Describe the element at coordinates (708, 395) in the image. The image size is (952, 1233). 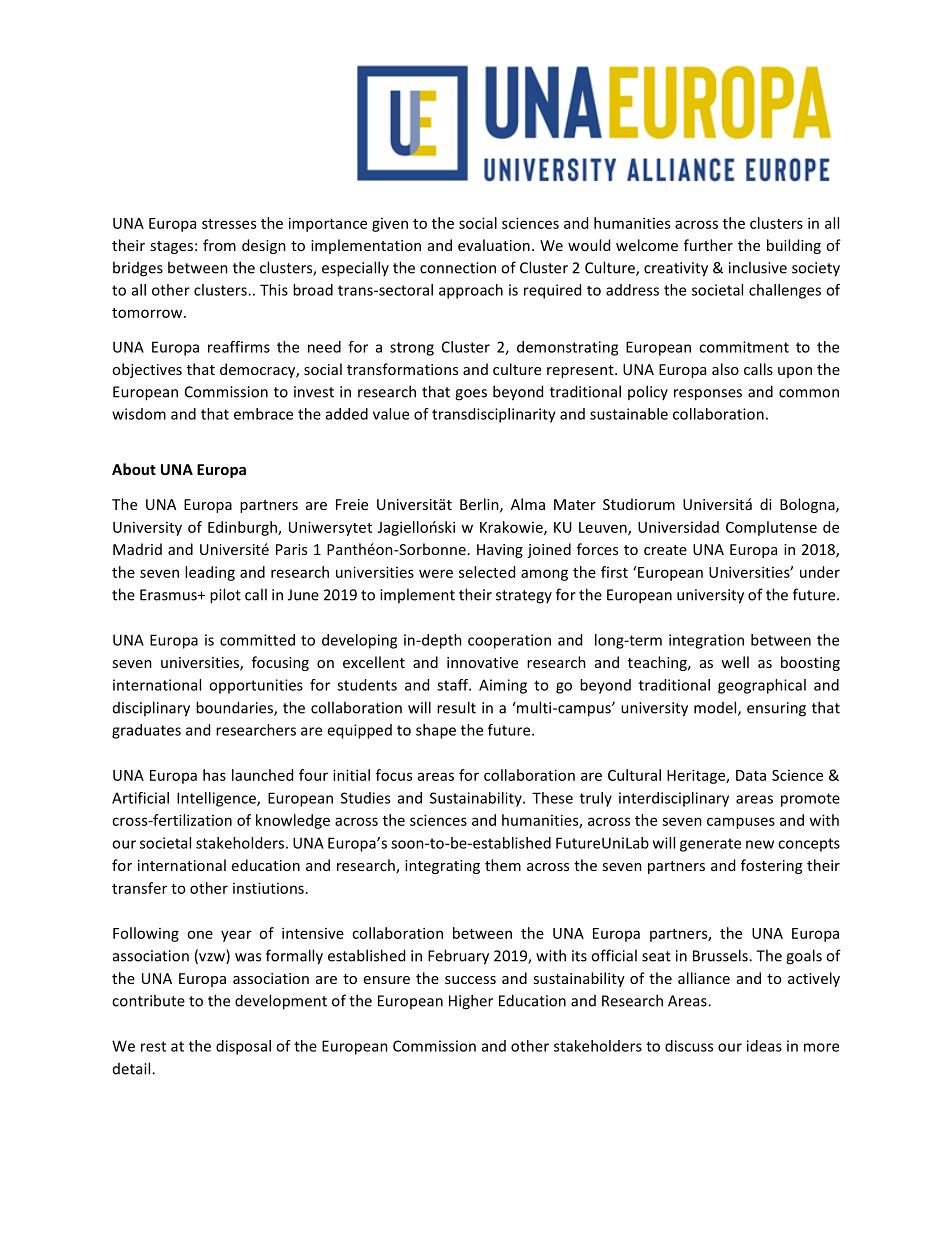
I see `responses` at that location.
